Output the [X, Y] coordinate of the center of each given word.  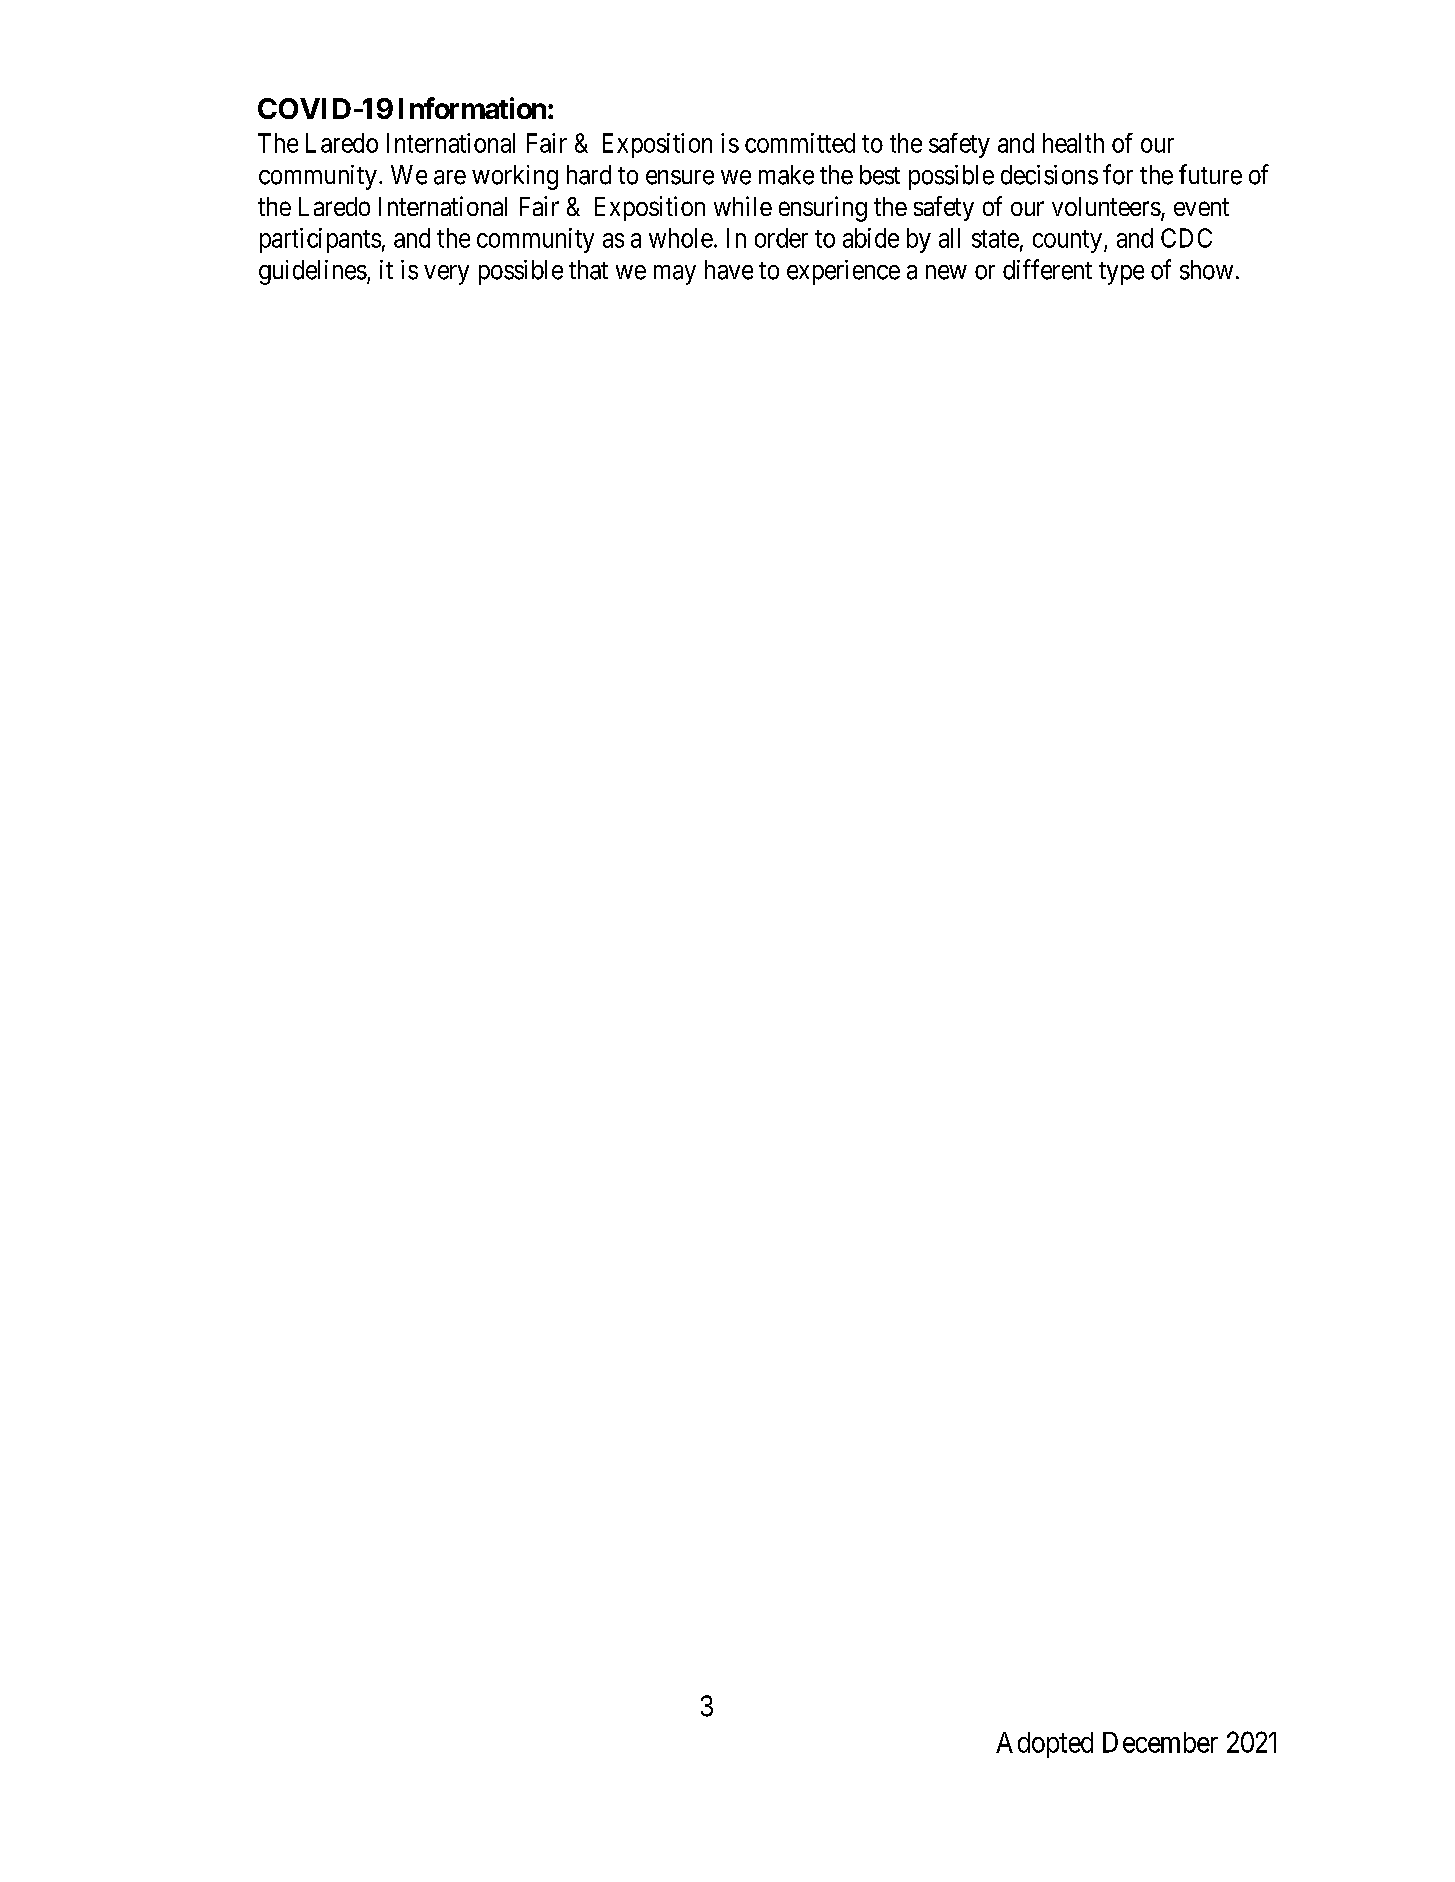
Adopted [1044, 1745]
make [786, 175]
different [1047, 269]
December [1160, 1742]
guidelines [313, 272]
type [1121, 273]
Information [472, 108]
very [446, 275]
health [1073, 143]
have [729, 270]
